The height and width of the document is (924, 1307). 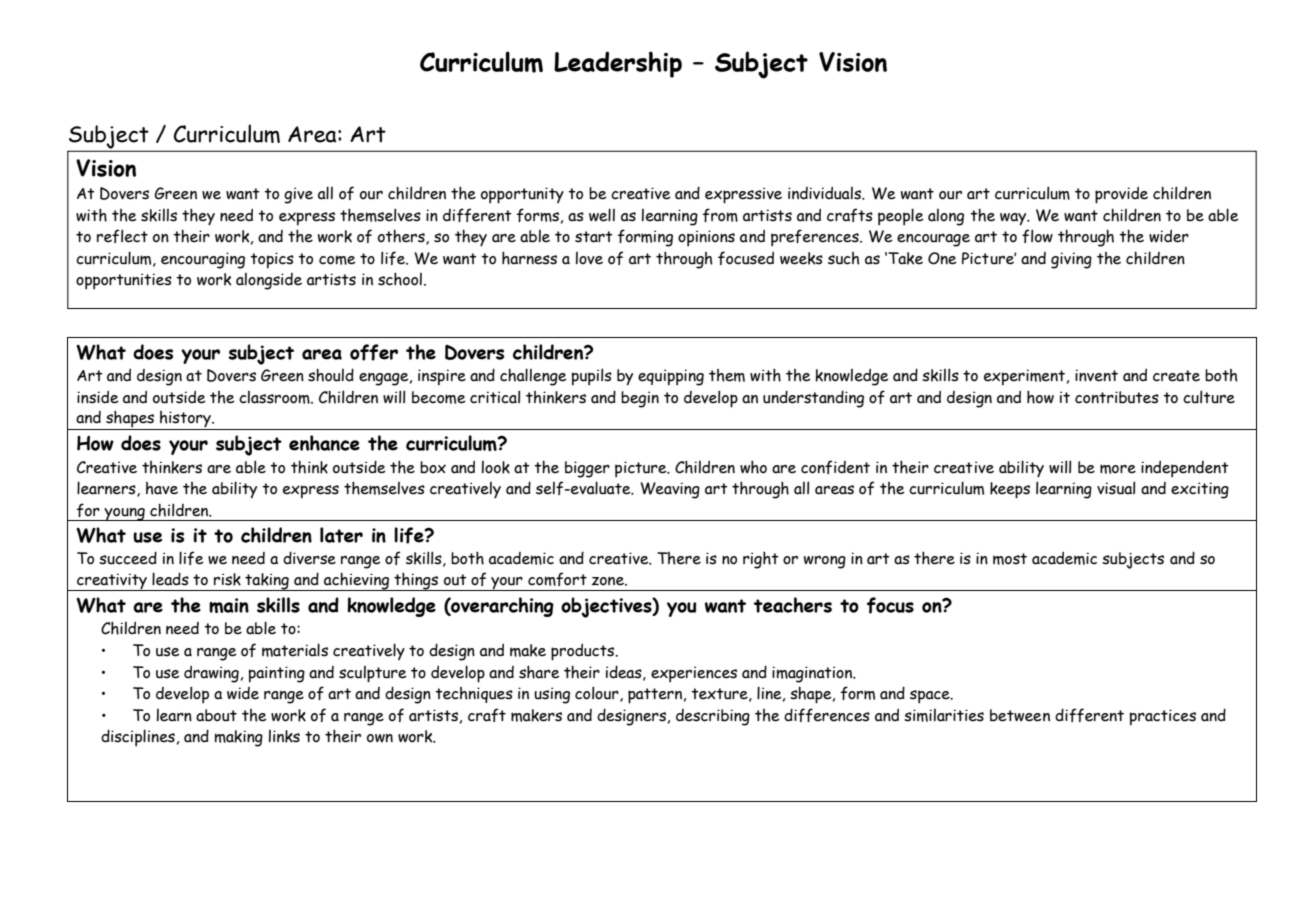 What do you see at coordinates (640, 399) in the document?
I see `begin` at bounding box center [640, 399].
